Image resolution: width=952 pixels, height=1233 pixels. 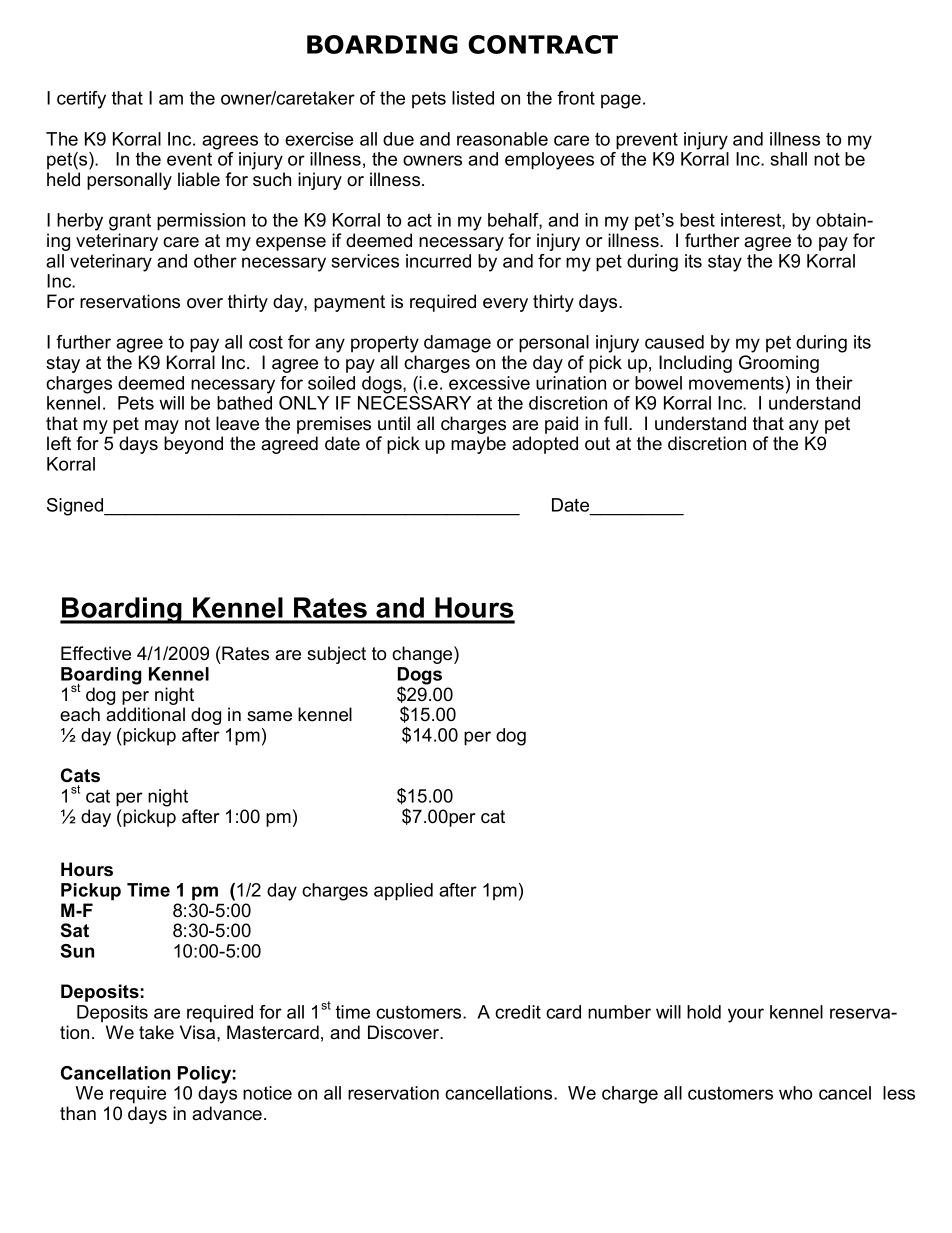 What do you see at coordinates (81, 100) in the screenshot?
I see `certify` at bounding box center [81, 100].
